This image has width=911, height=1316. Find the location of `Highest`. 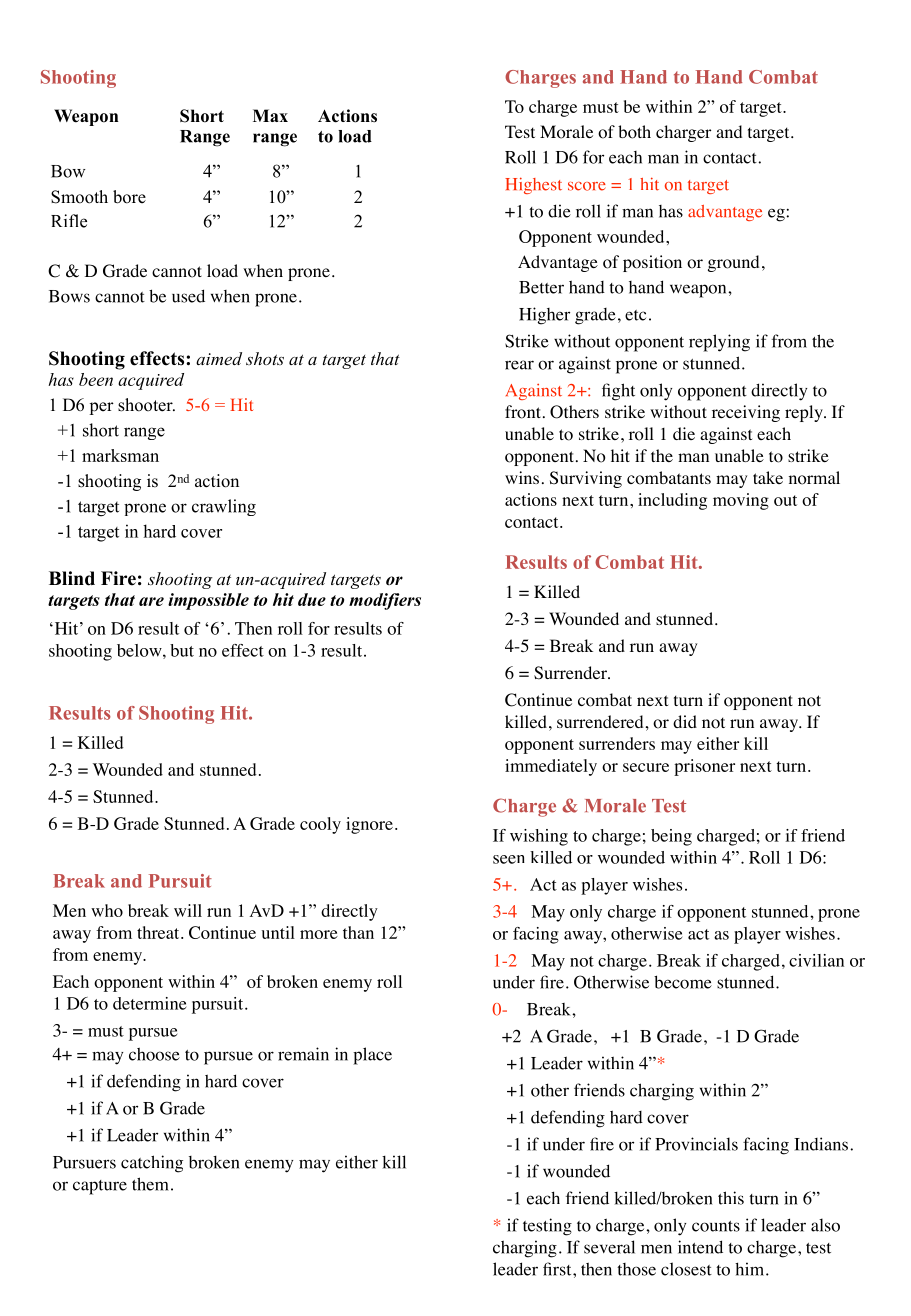

Highest is located at coordinates (533, 185).
